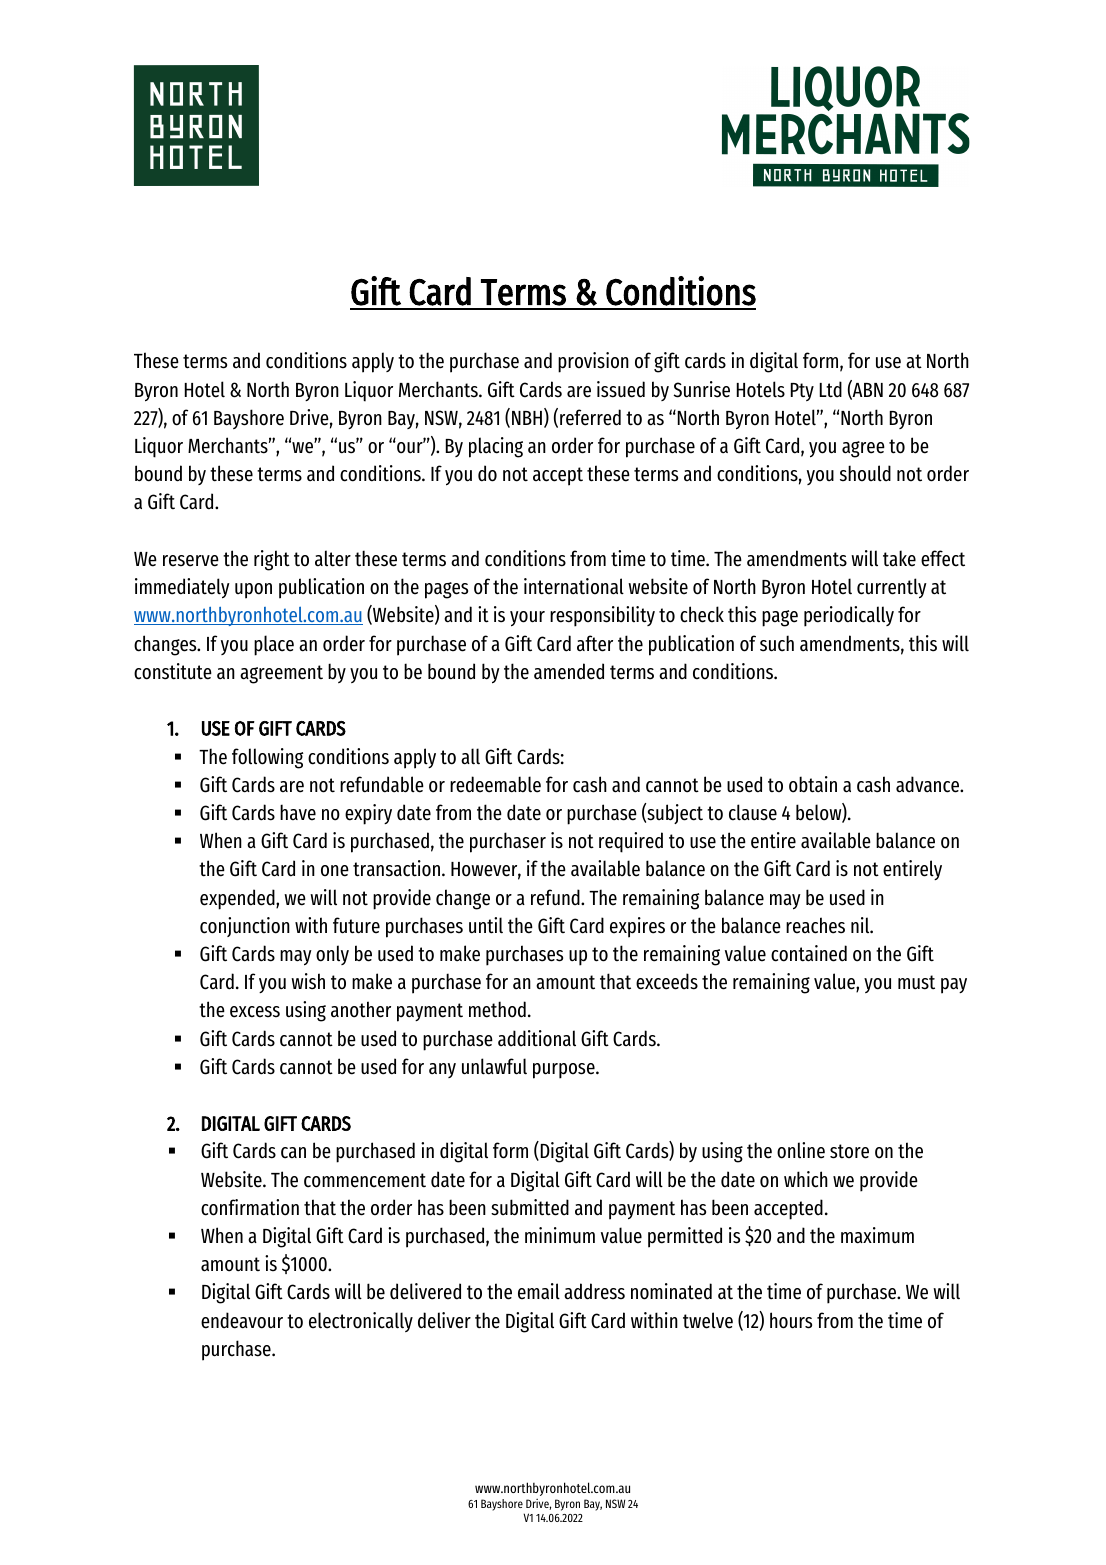 This page has width=1106, height=1565. What do you see at coordinates (631, 842) in the page?
I see `required` at bounding box center [631, 842].
